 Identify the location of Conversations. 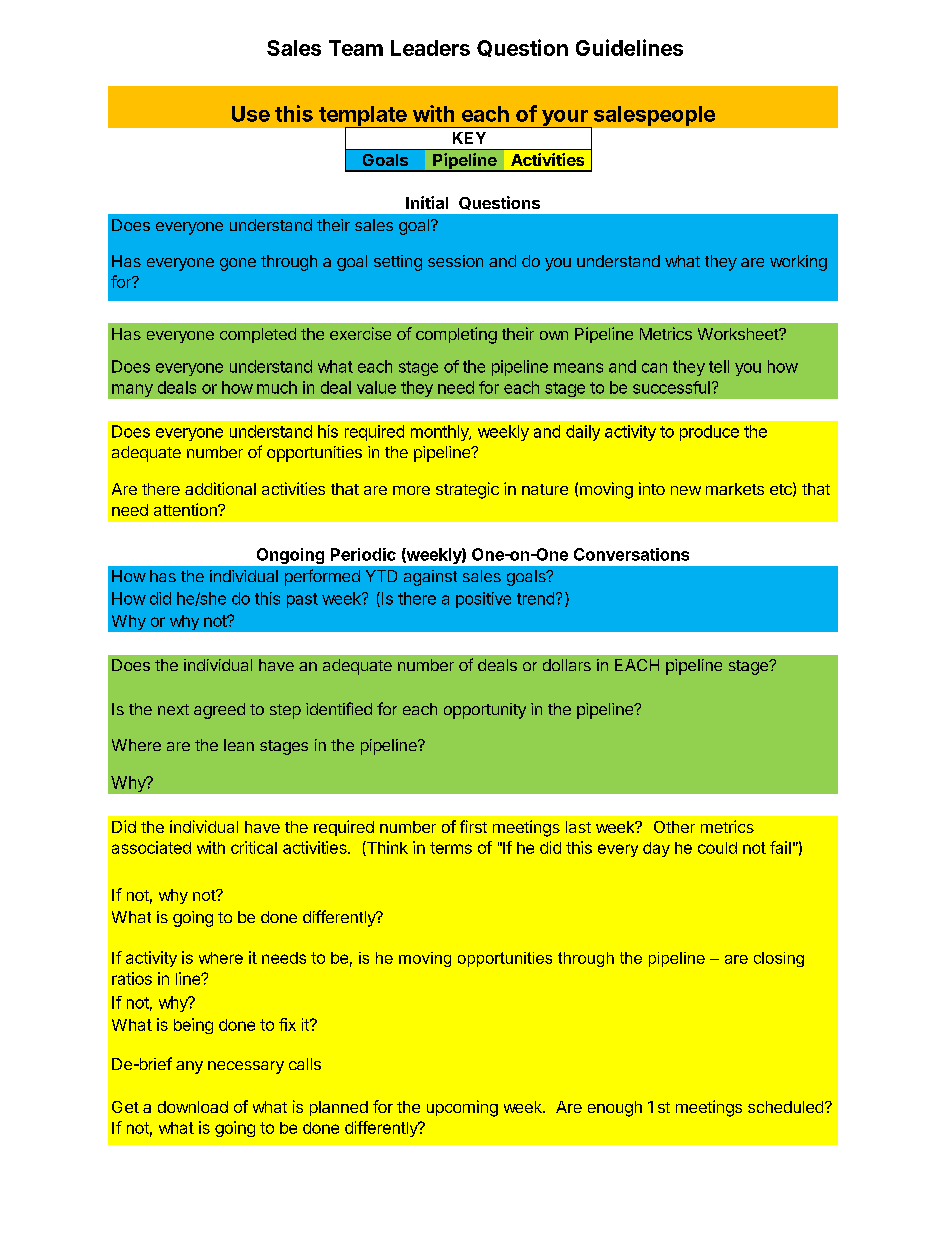
(631, 554).
